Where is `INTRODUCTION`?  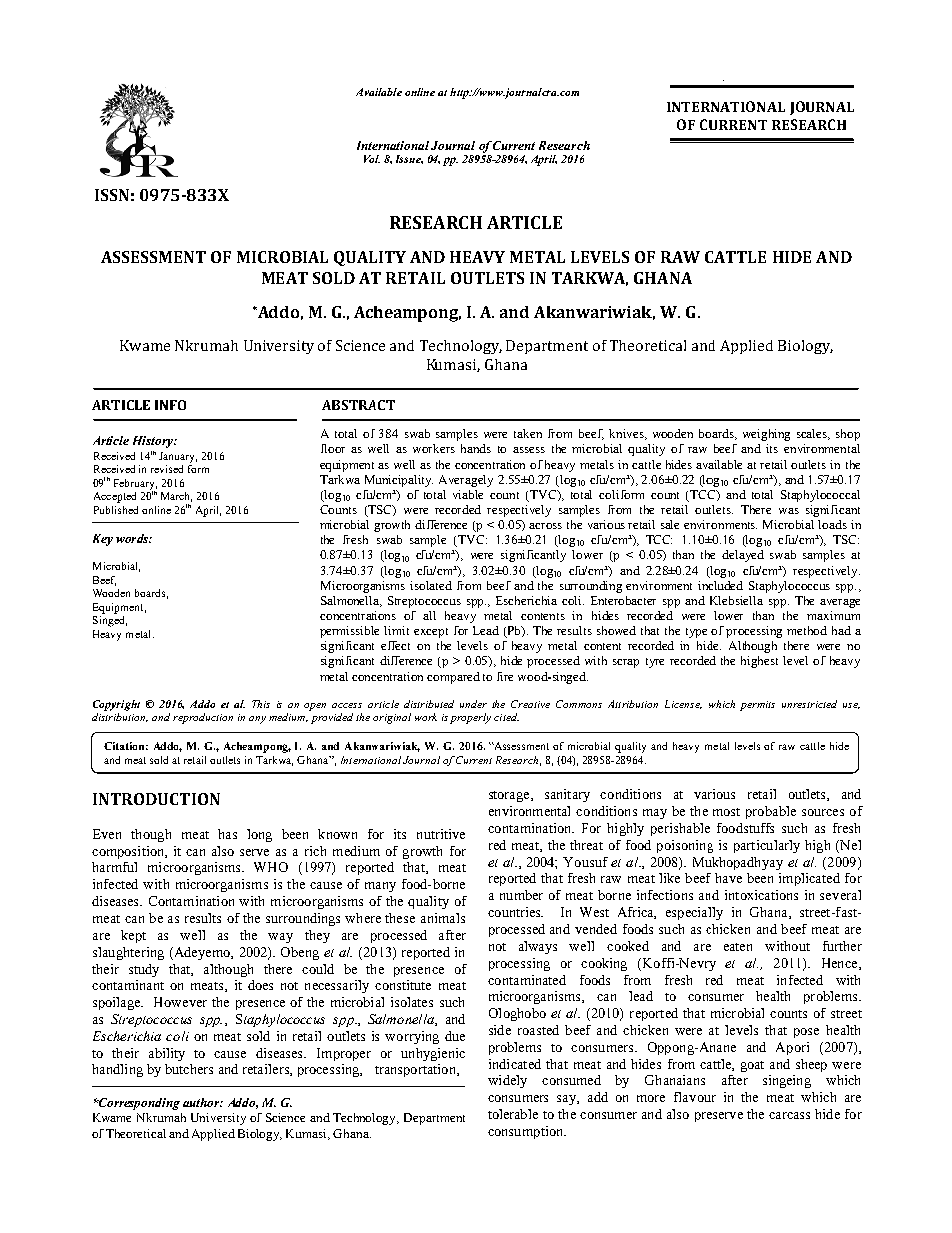 INTRODUCTION is located at coordinates (156, 799).
